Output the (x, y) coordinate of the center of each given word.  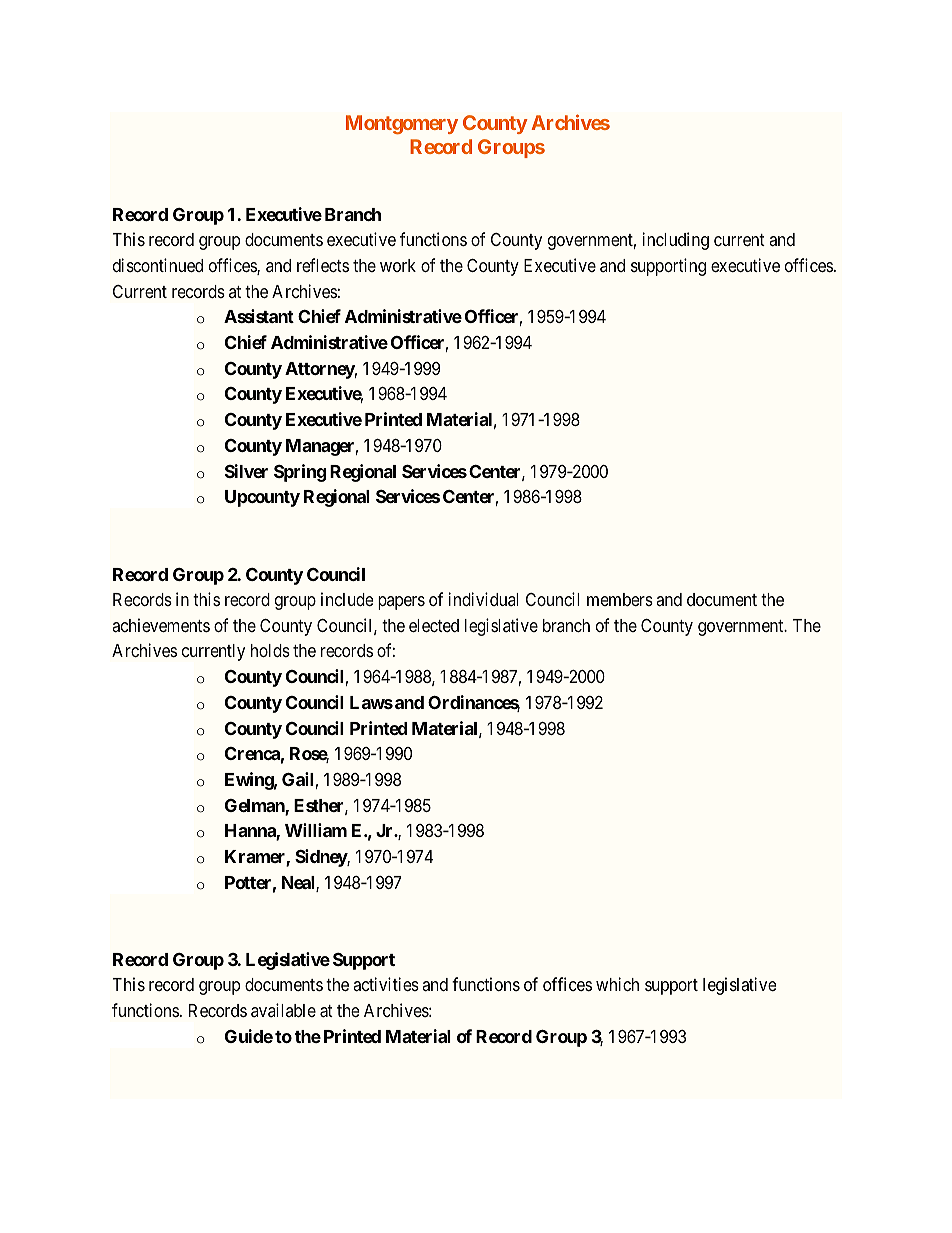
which (617, 984)
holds (270, 650)
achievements (161, 625)
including (676, 241)
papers (401, 603)
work (398, 265)
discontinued (158, 265)
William (316, 830)
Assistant (259, 316)
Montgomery (402, 124)
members (620, 599)
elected (434, 625)
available (283, 1010)
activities (386, 984)
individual (483, 599)
